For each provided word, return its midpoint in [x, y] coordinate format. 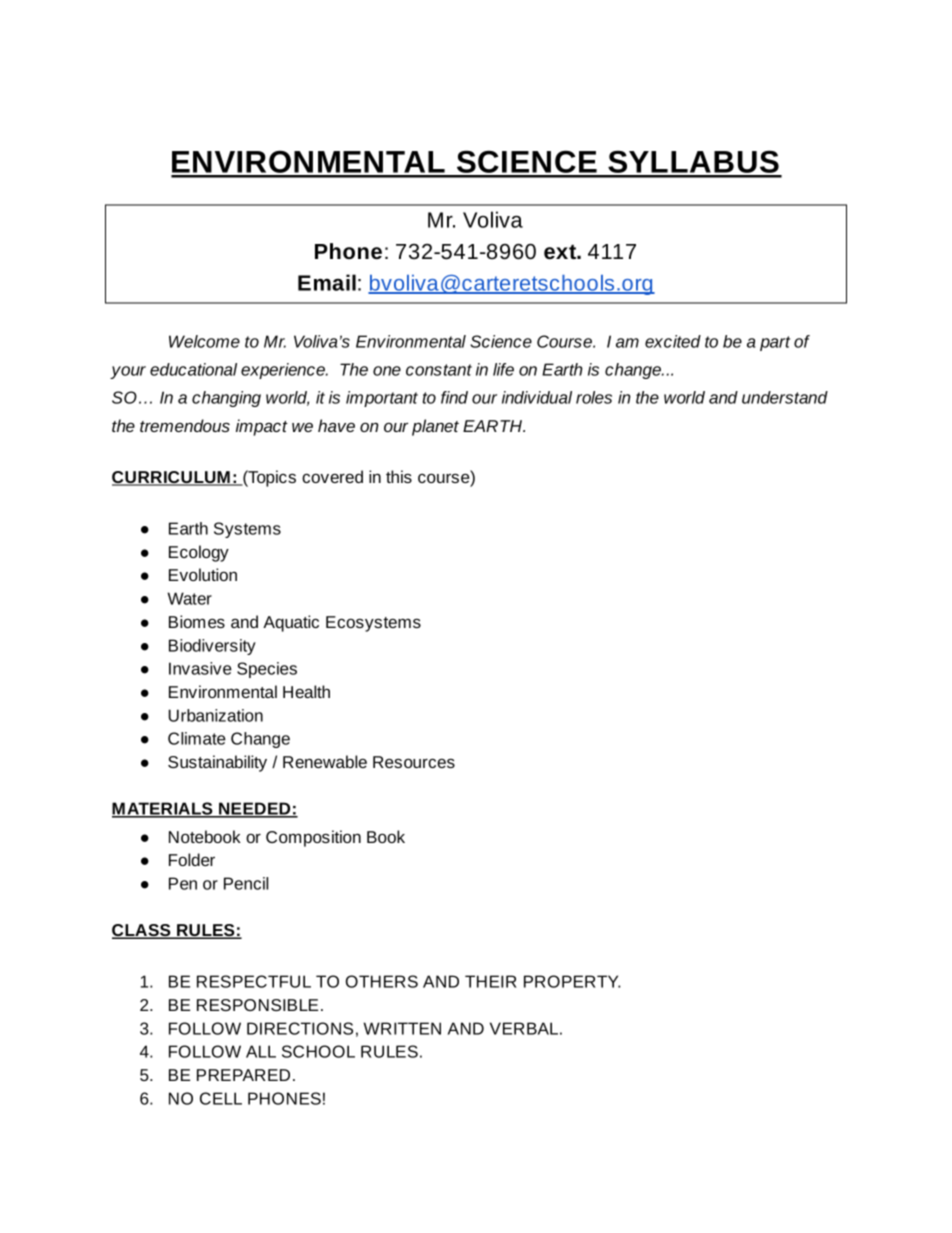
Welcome [204, 341]
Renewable [325, 761]
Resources [414, 762]
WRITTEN [402, 1028]
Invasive [200, 668]
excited [673, 341]
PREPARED [243, 1075]
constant [439, 370]
